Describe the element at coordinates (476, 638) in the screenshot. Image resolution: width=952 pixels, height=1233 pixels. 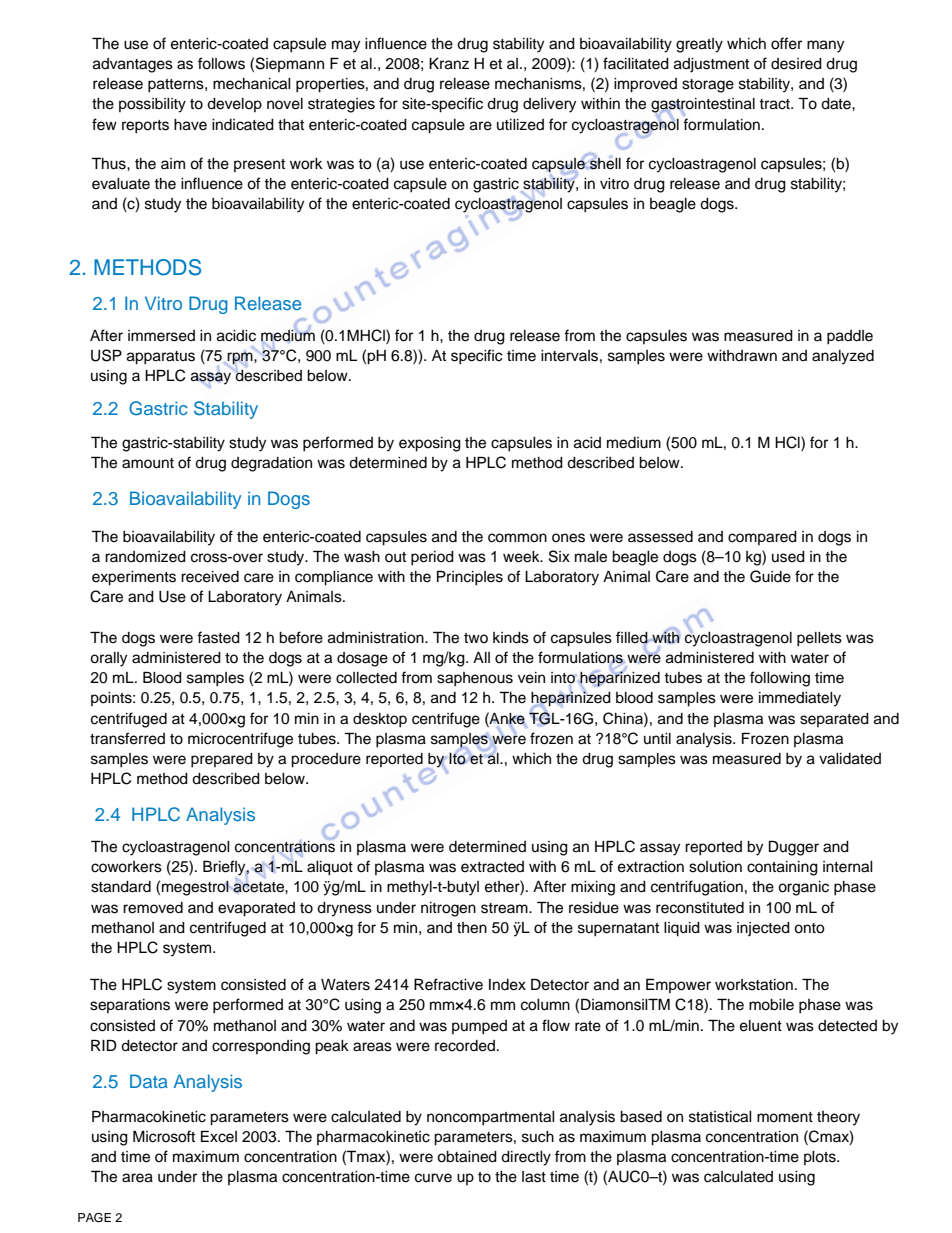
I see `two` at that location.
